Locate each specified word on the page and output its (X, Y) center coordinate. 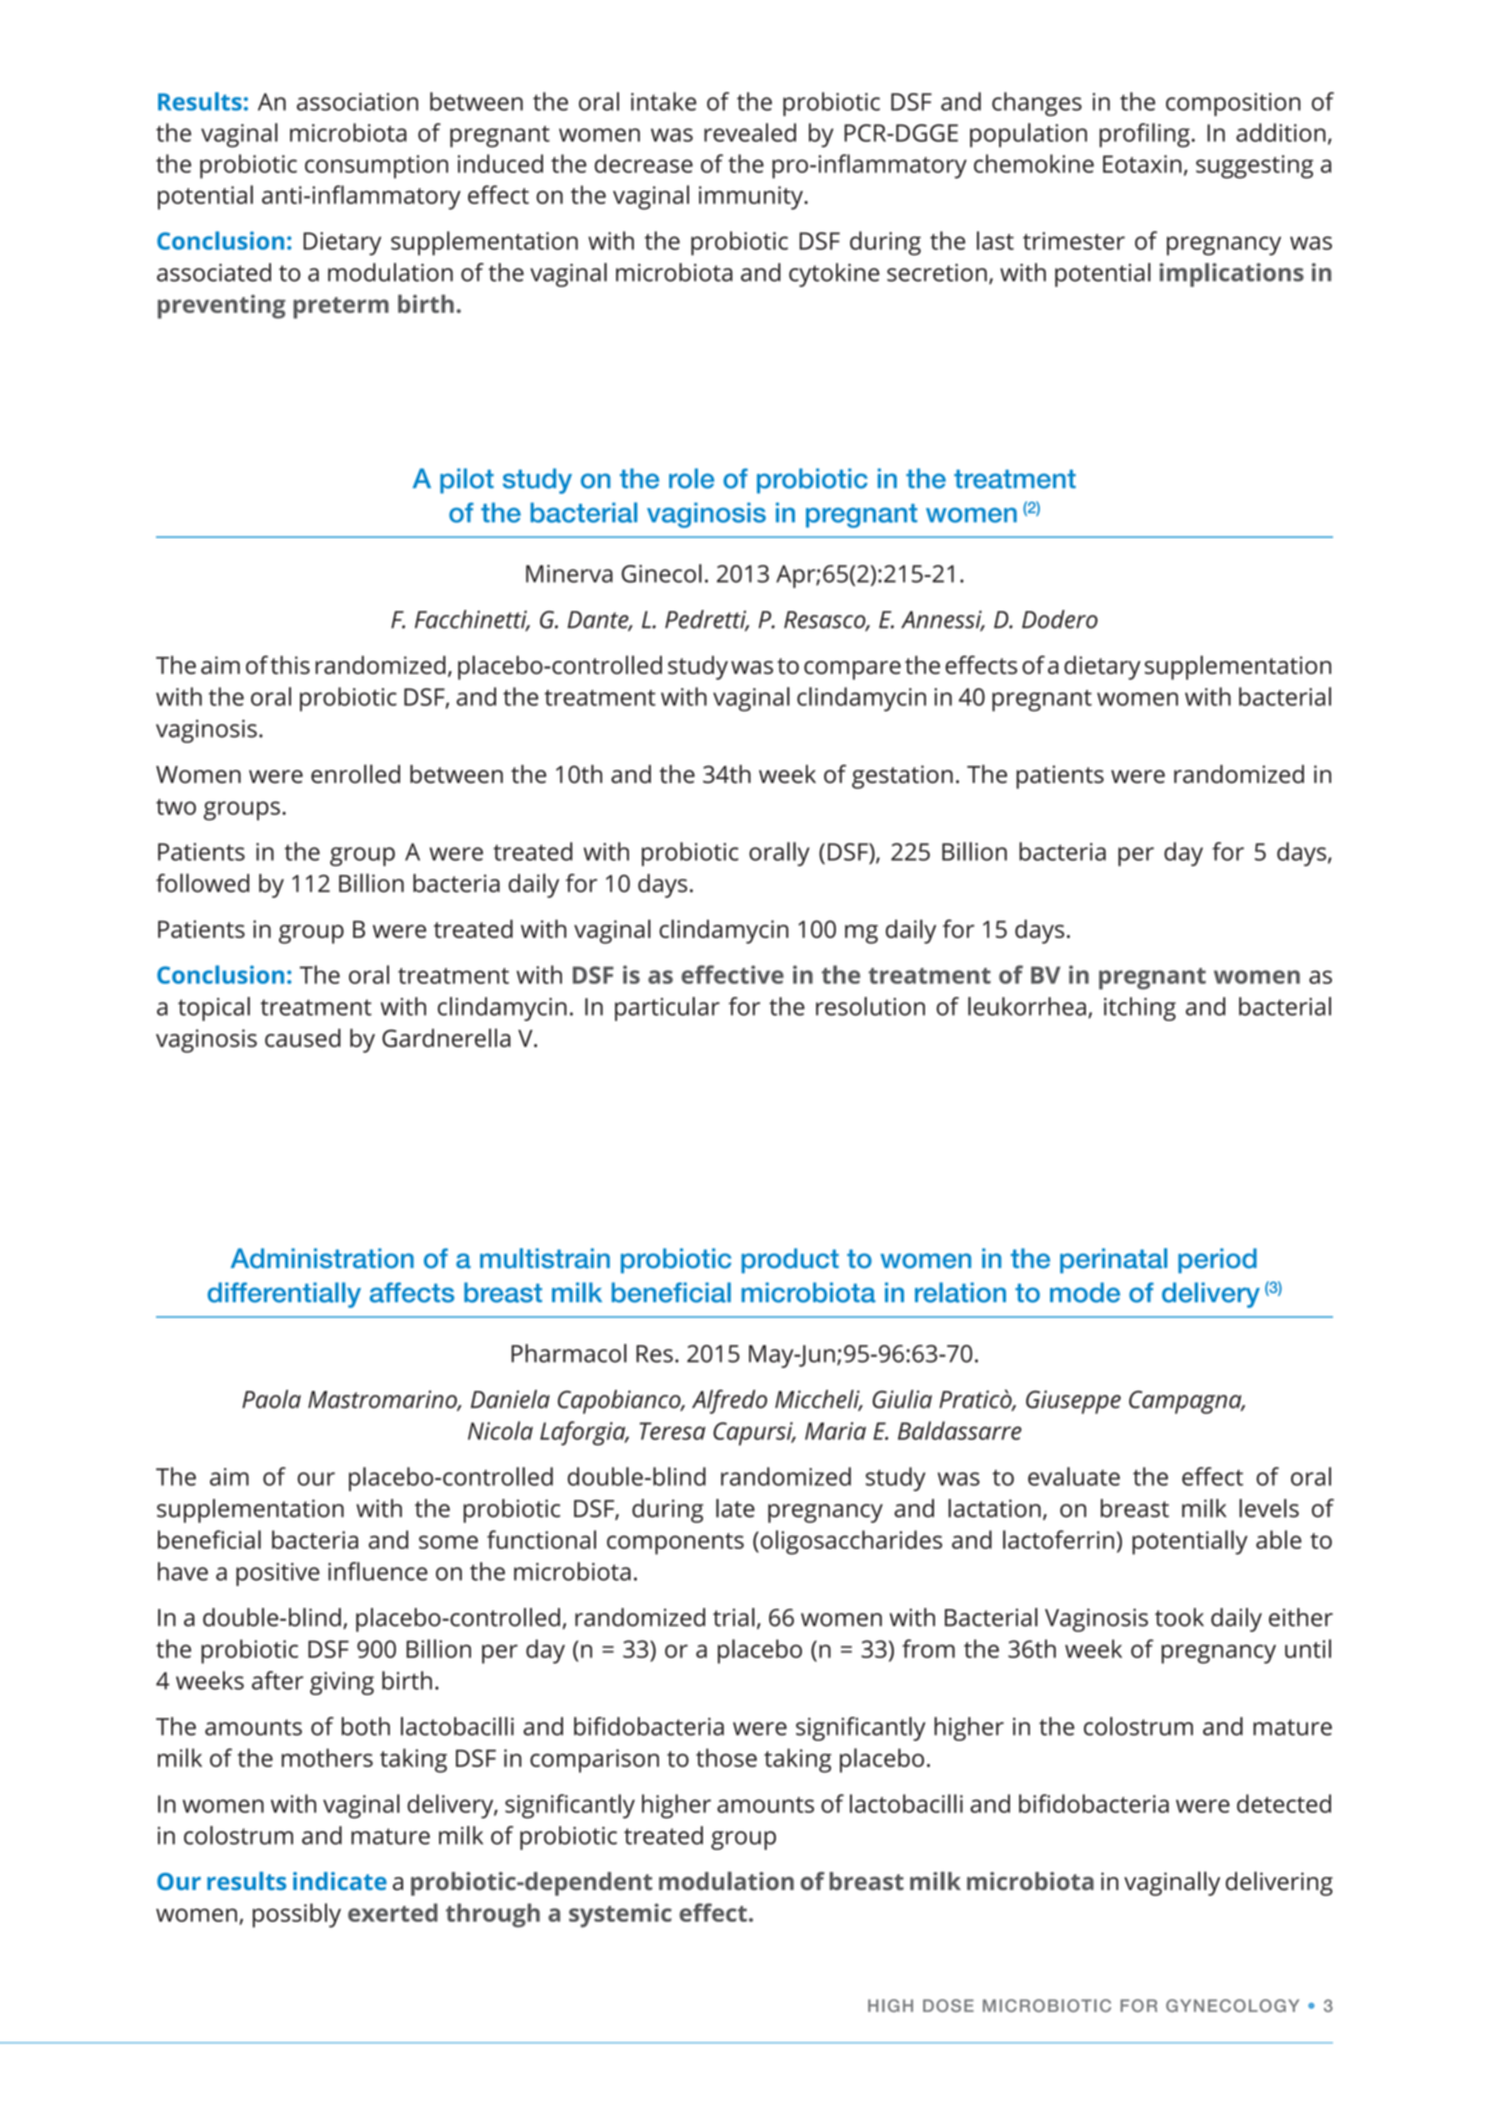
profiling (1144, 135)
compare (852, 670)
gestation (902, 777)
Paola (271, 1399)
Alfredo (729, 1402)
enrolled (355, 773)
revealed (750, 132)
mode (1085, 1292)
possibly (297, 1915)
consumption (376, 167)
